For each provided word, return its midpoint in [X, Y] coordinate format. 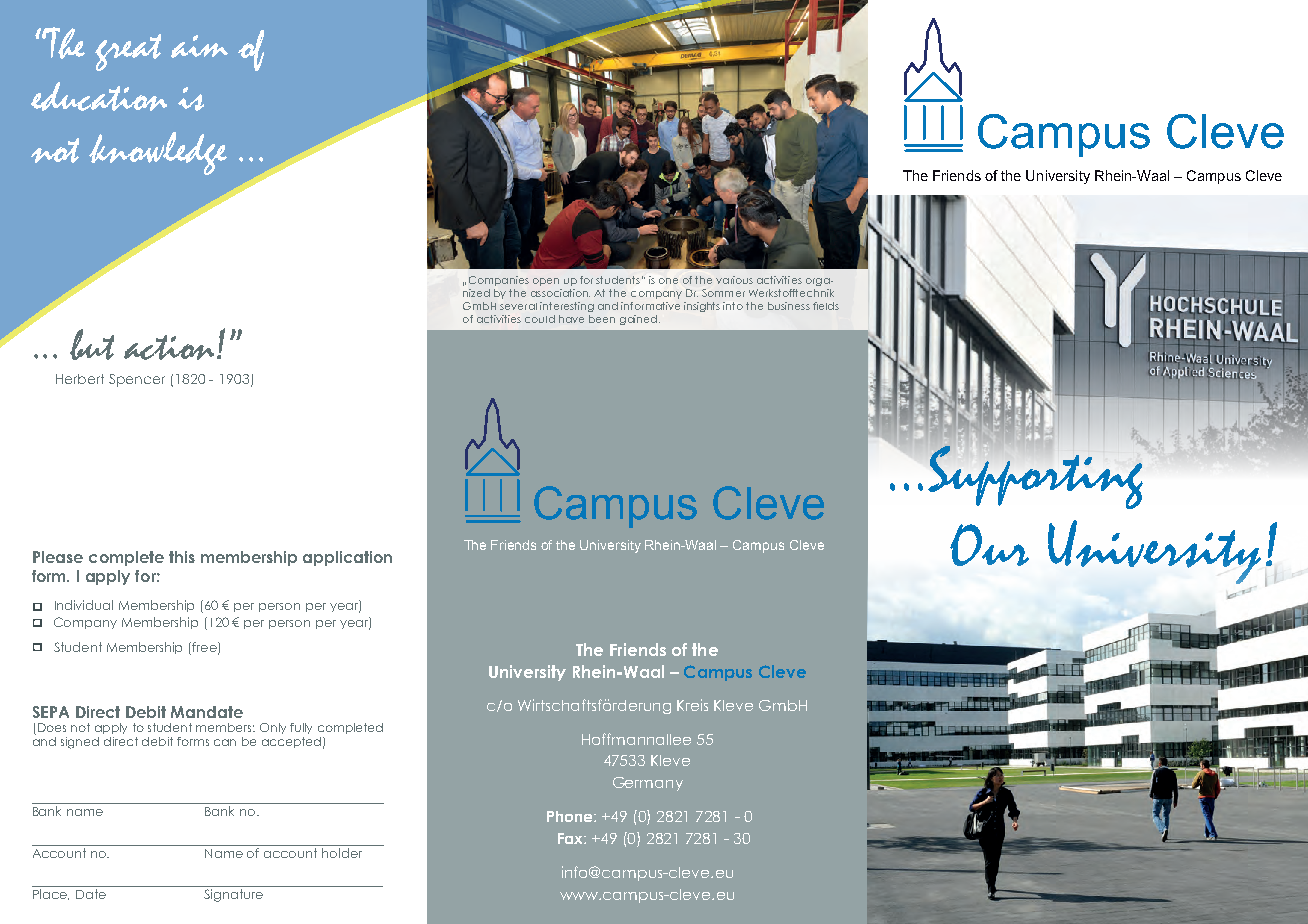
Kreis [692, 705]
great [128, 52]
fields [826, 306]
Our [989, 545]
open [546, 282]
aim [199, 46]
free [205, 648]
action [169, 347]
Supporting [1035, 476]
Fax [571, 838]
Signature [233, 895]
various [734, 280]
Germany [648, 784]
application [347, 558]
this [182, 557]
